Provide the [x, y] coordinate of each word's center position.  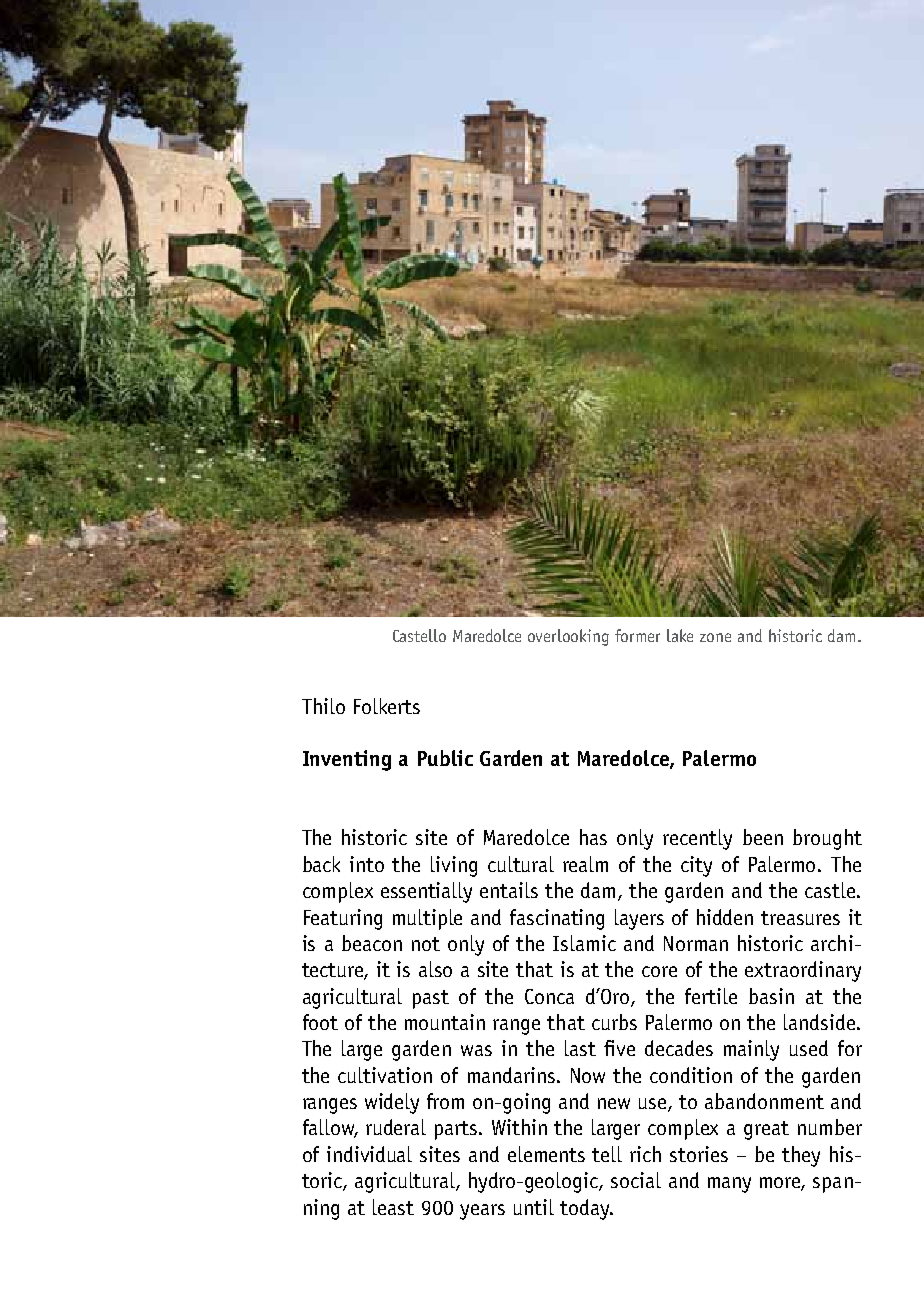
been [763, 837]
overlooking [568, 637]
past [431, 999]
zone [715, 637]
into [367, 864]
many [729, 1185]
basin [771, 996]
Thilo [323, 706]
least [393, 1207]
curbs [614, 1022]
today [586, 1209]
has [593, 837]
